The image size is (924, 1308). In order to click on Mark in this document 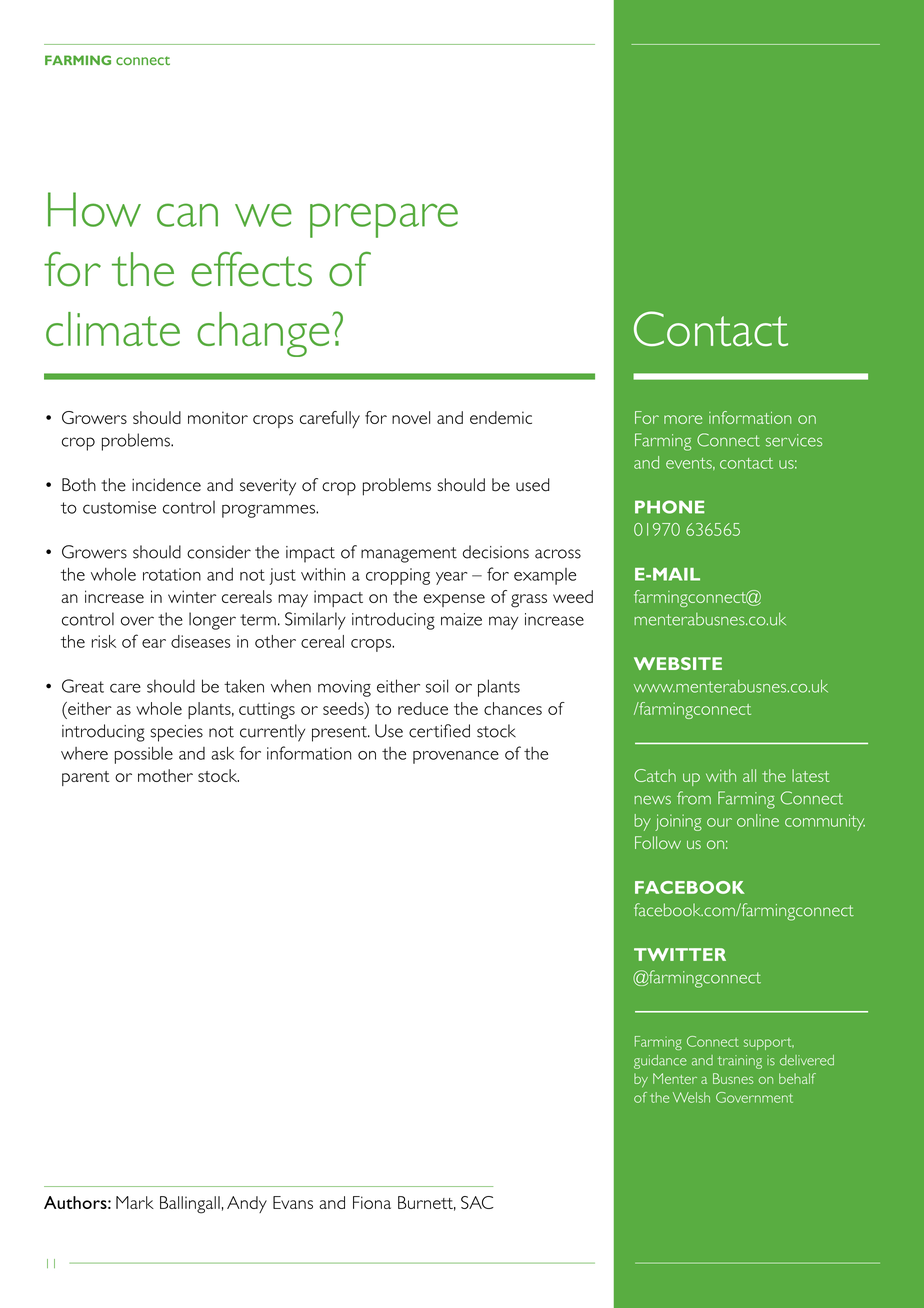, I will do `click(135, 1202)`.
